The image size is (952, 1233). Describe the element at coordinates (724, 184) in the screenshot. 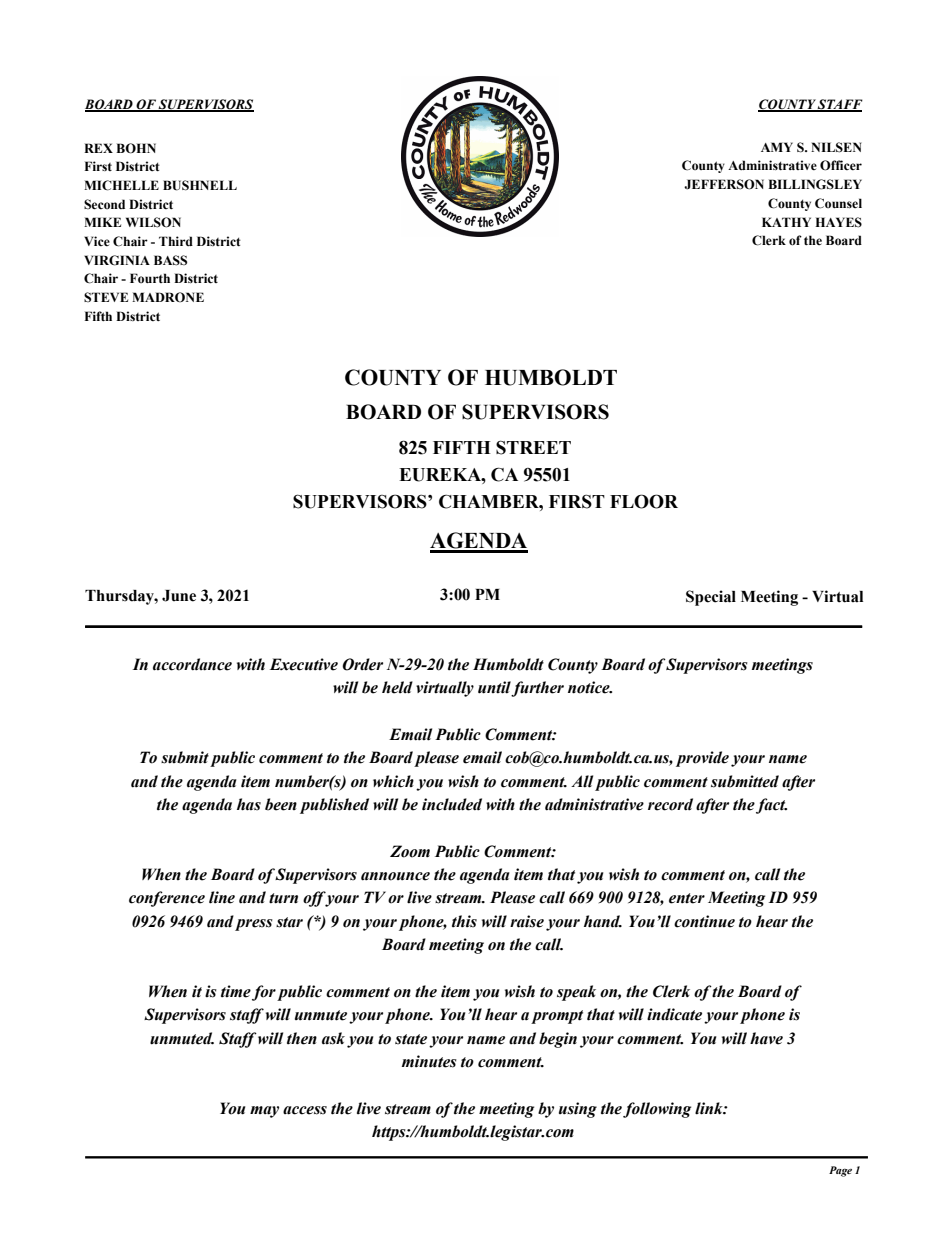

I see `JEFFERSON` at that location.
